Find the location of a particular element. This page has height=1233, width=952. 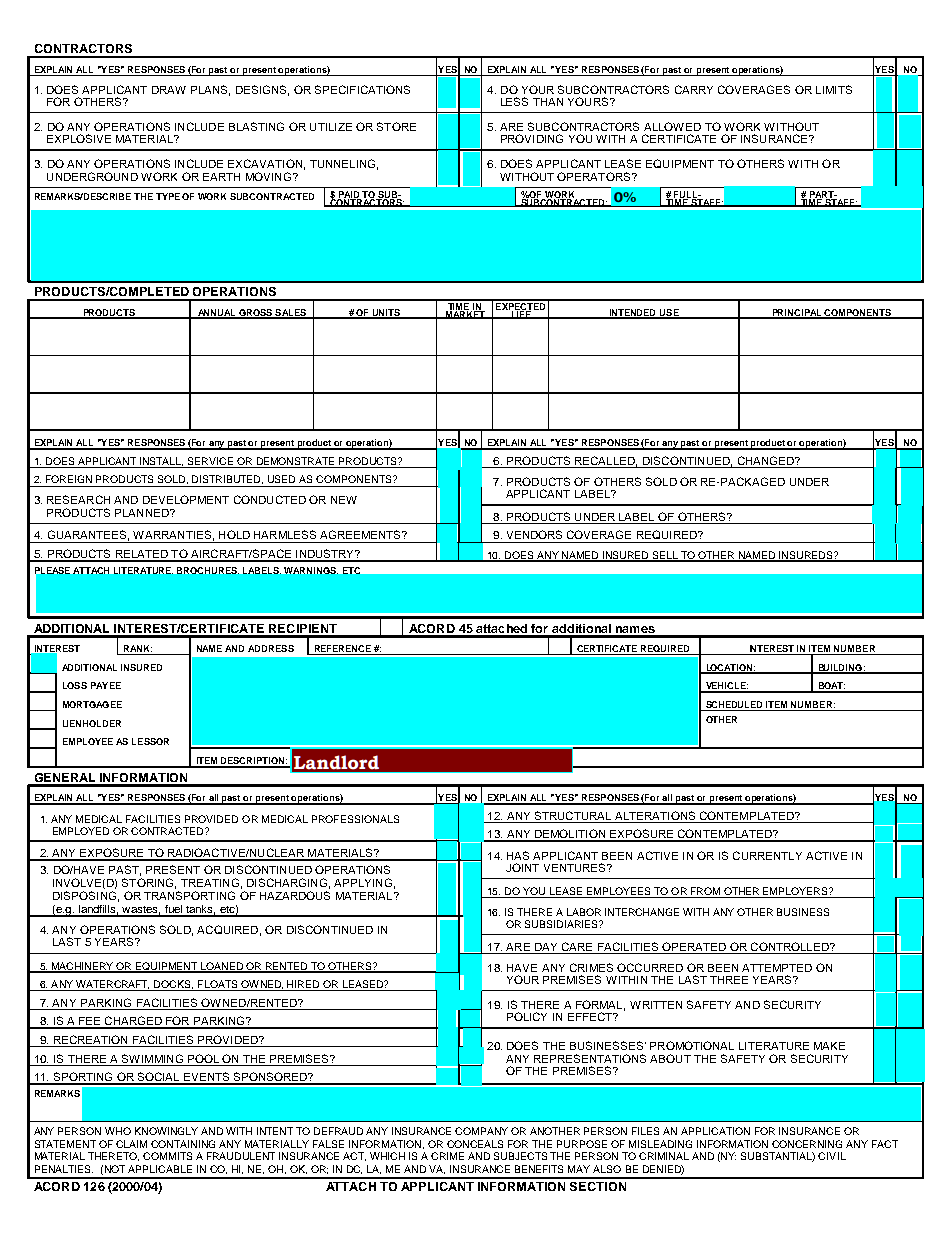

KNOWINGLY is located at coordinates (166, 1131).
